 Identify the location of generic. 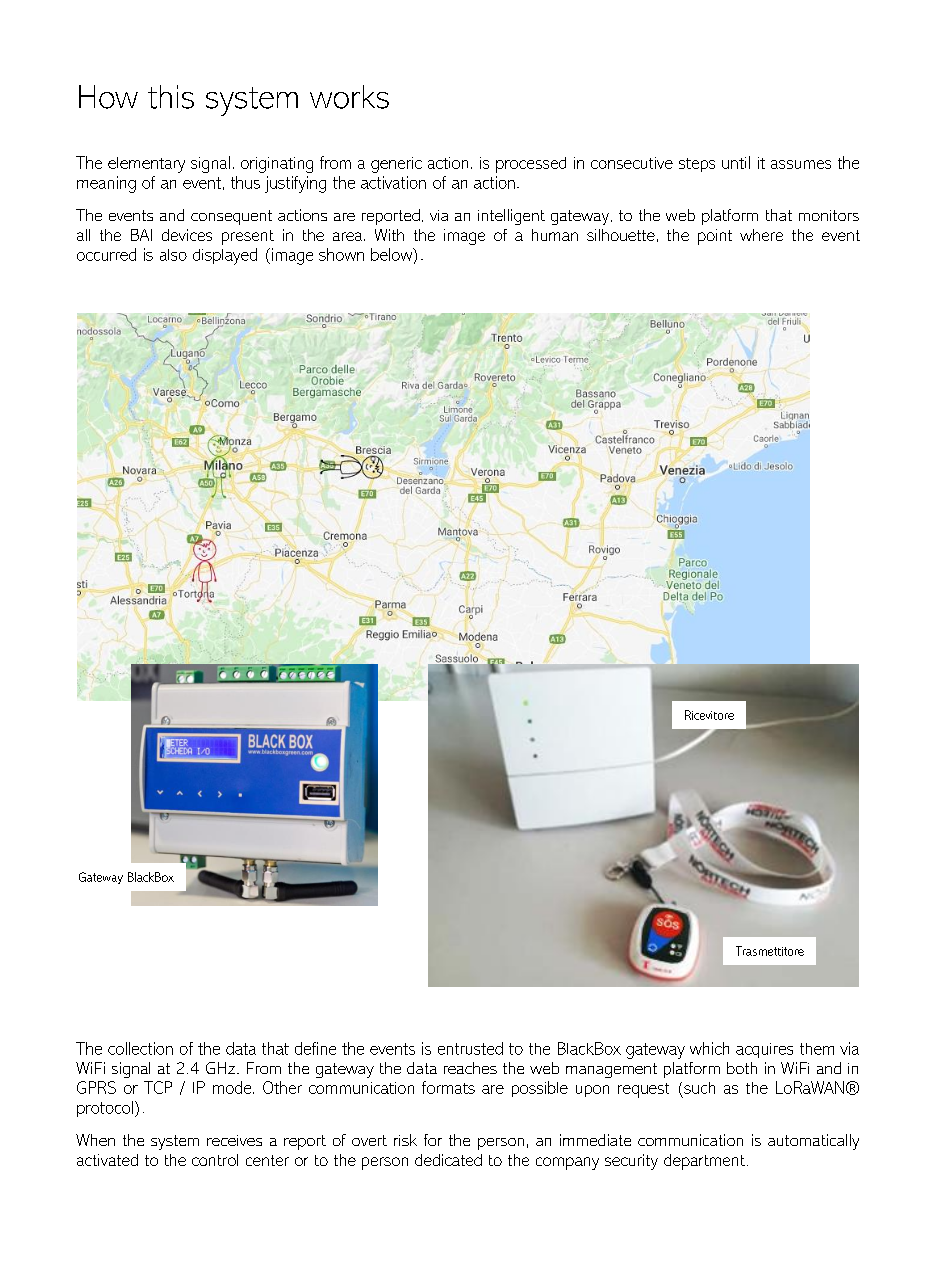
(396, 165).
